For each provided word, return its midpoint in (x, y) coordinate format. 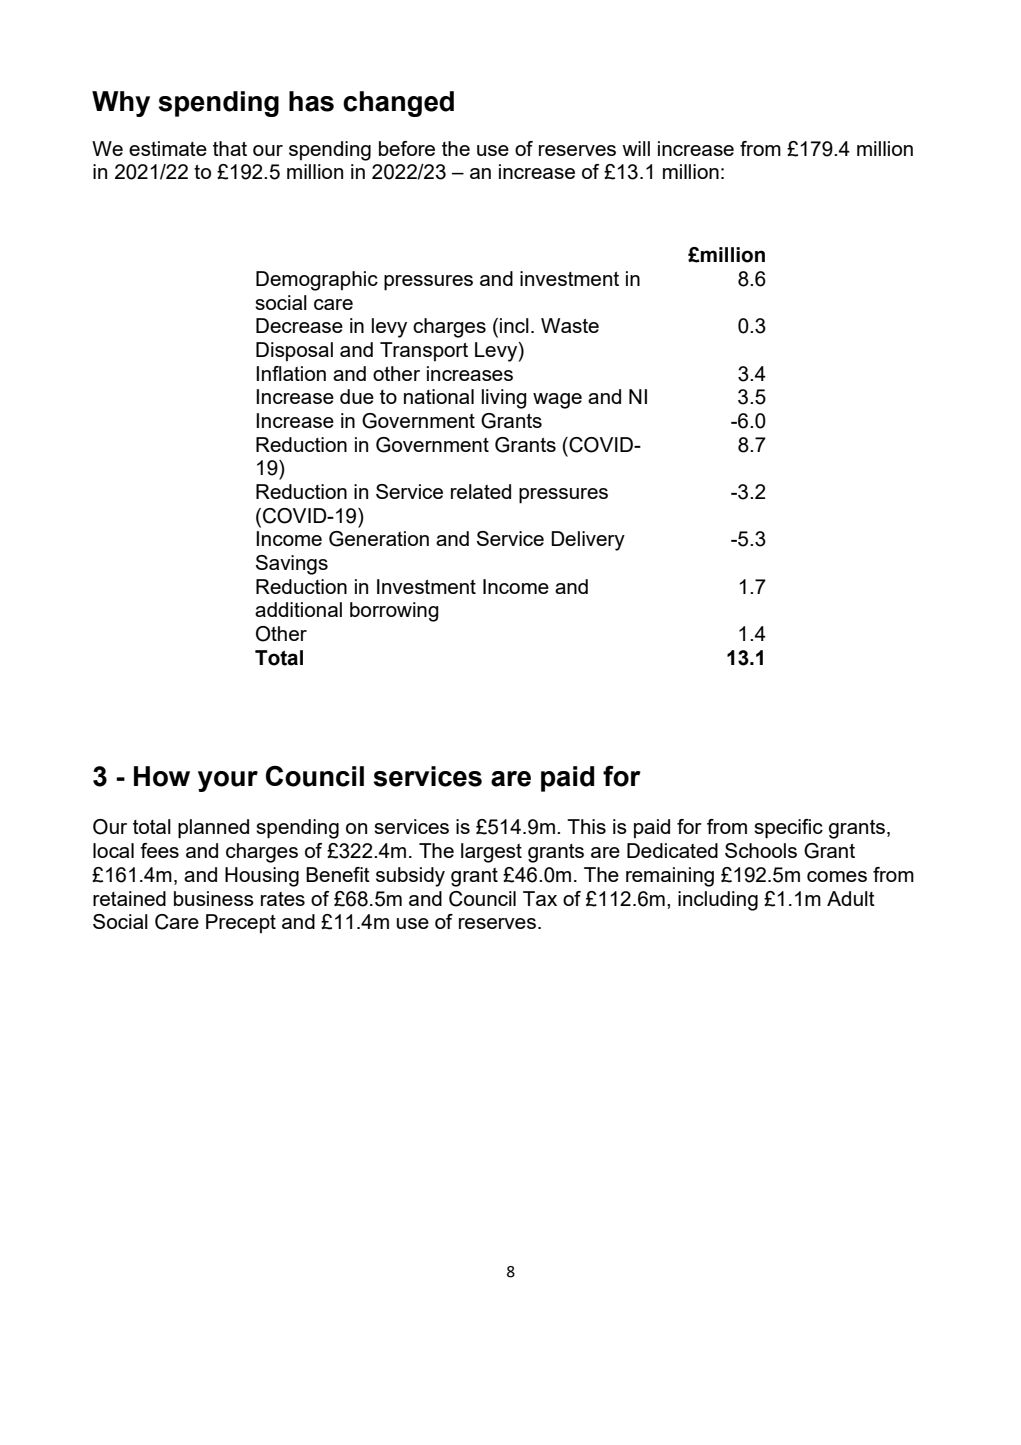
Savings (292, 565)
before (407, 148)
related (481, 491)
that (230, 148)
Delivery (588, 541)
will (636, 148)
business (214, 898)
